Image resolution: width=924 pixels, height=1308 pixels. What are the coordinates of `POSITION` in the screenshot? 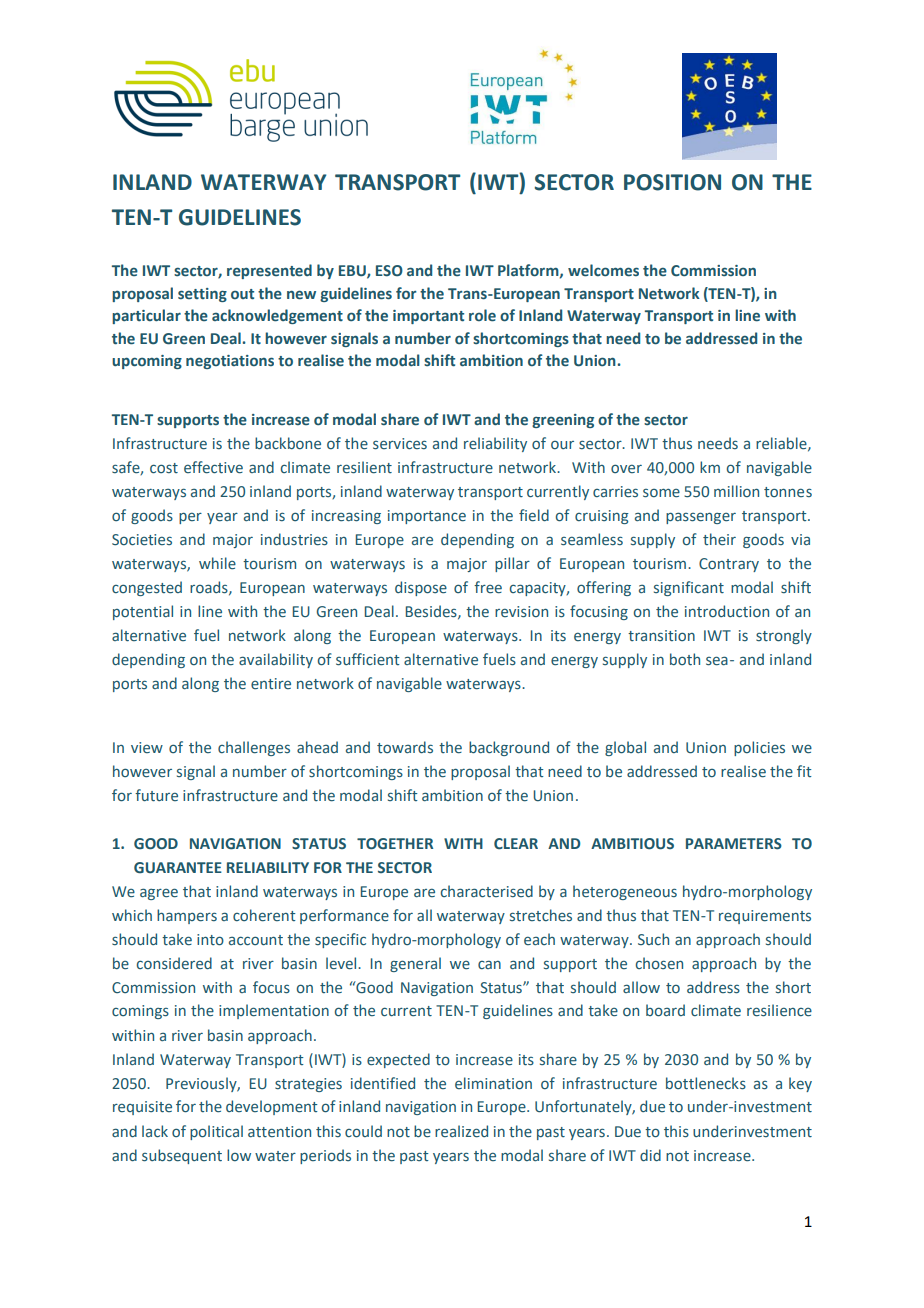 It's located at (672, 182).
